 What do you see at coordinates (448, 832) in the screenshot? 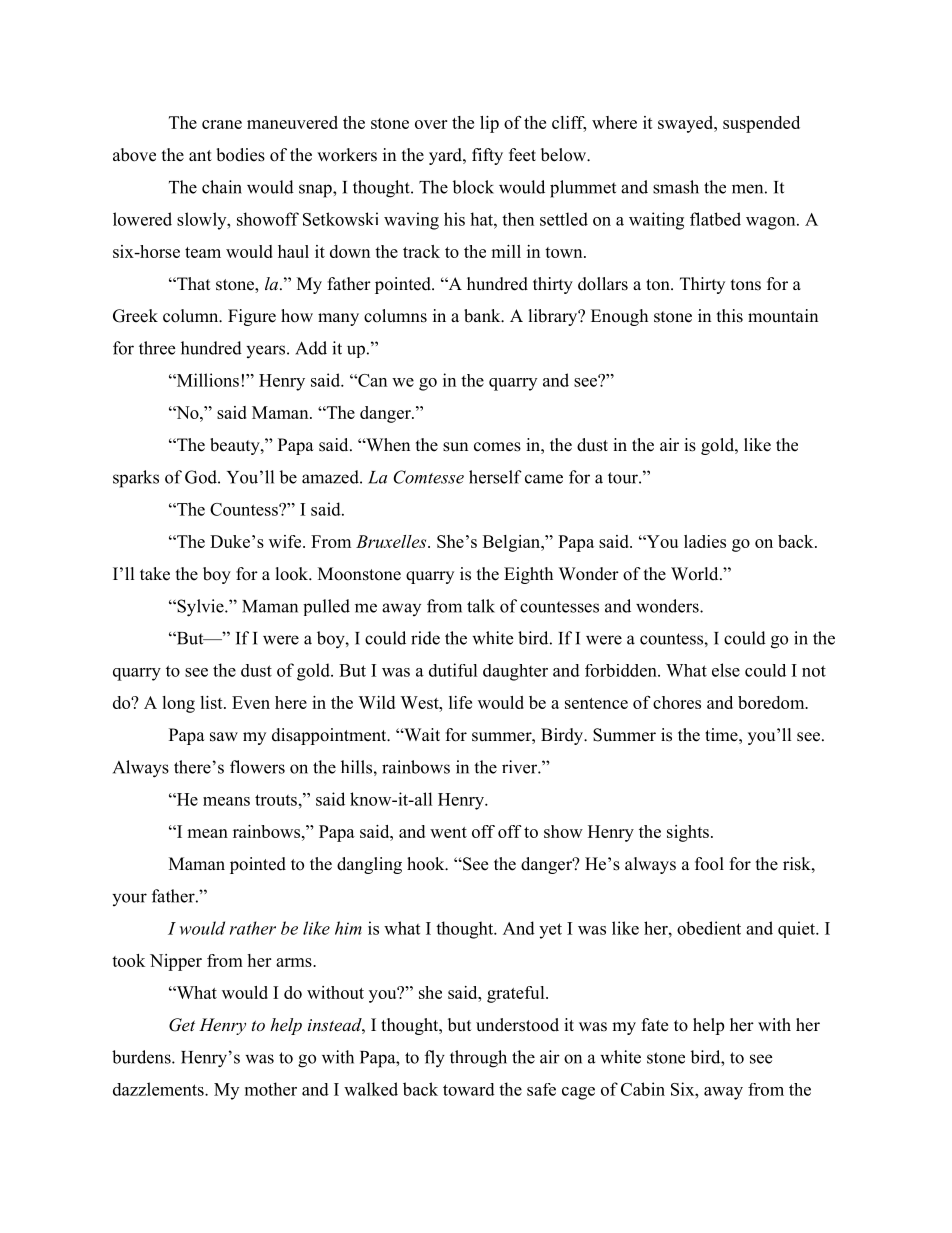
I see `went` at bounding box center [448, 832].
